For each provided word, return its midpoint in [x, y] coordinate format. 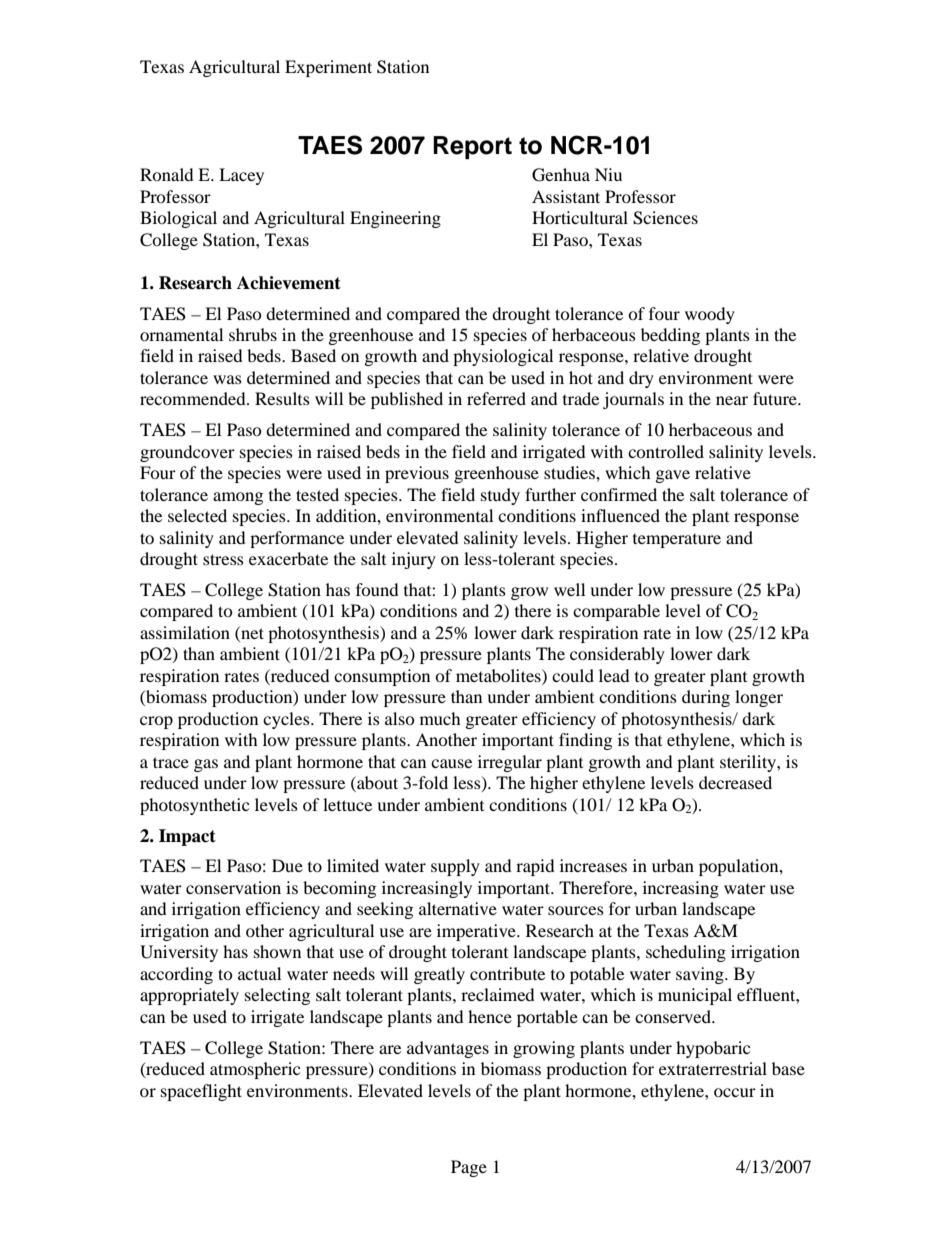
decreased [735, 782]
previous [417, 474]
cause [451, 763]
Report [472, 147]
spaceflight [201, 1092]
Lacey [241, 176]
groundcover [187, 453]
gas [206, 765]
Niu [608, 174]
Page [469, 1168]
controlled [666, 451]
